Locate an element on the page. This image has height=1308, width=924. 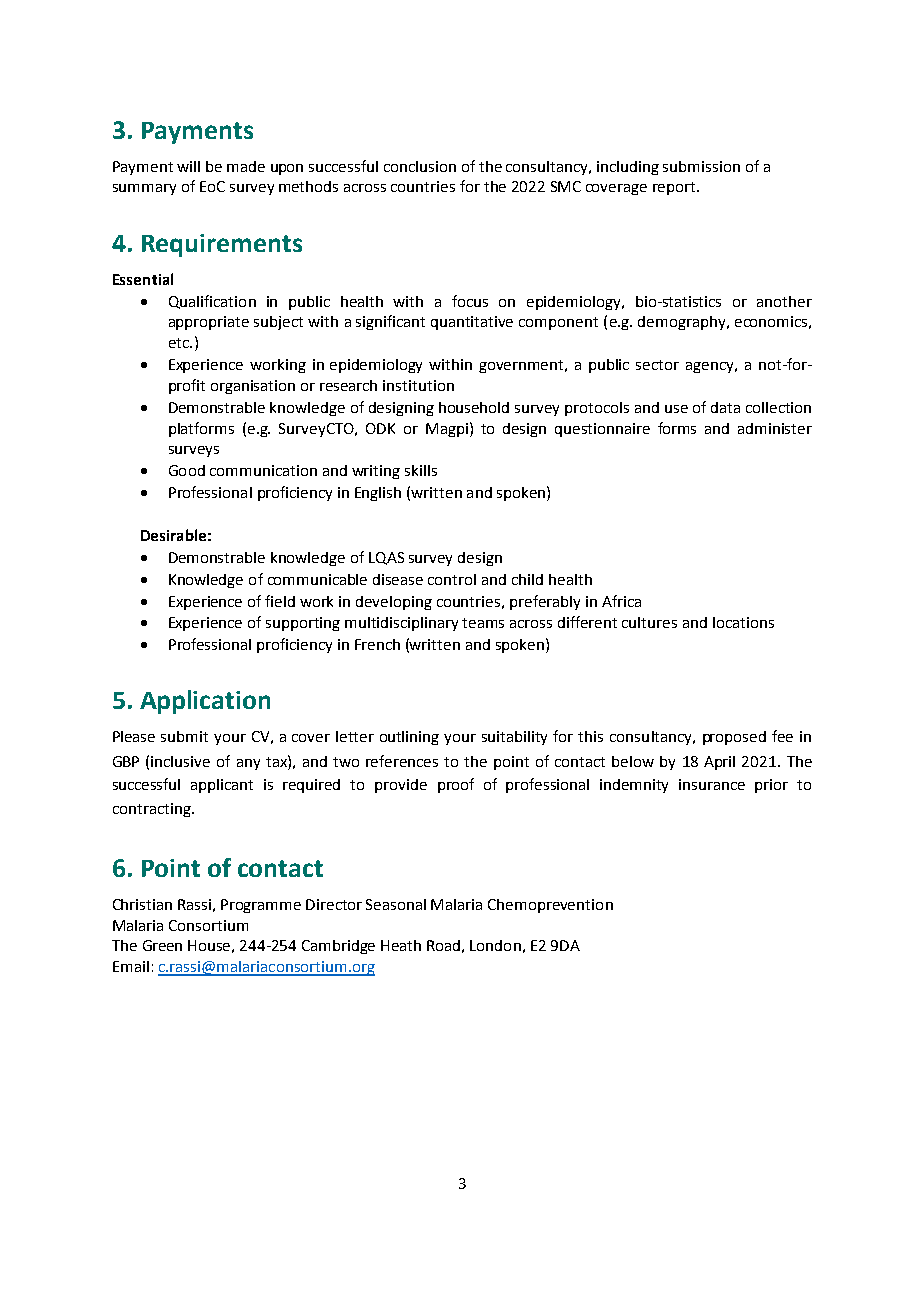
conclusion is located at coordinates (420, 166).
